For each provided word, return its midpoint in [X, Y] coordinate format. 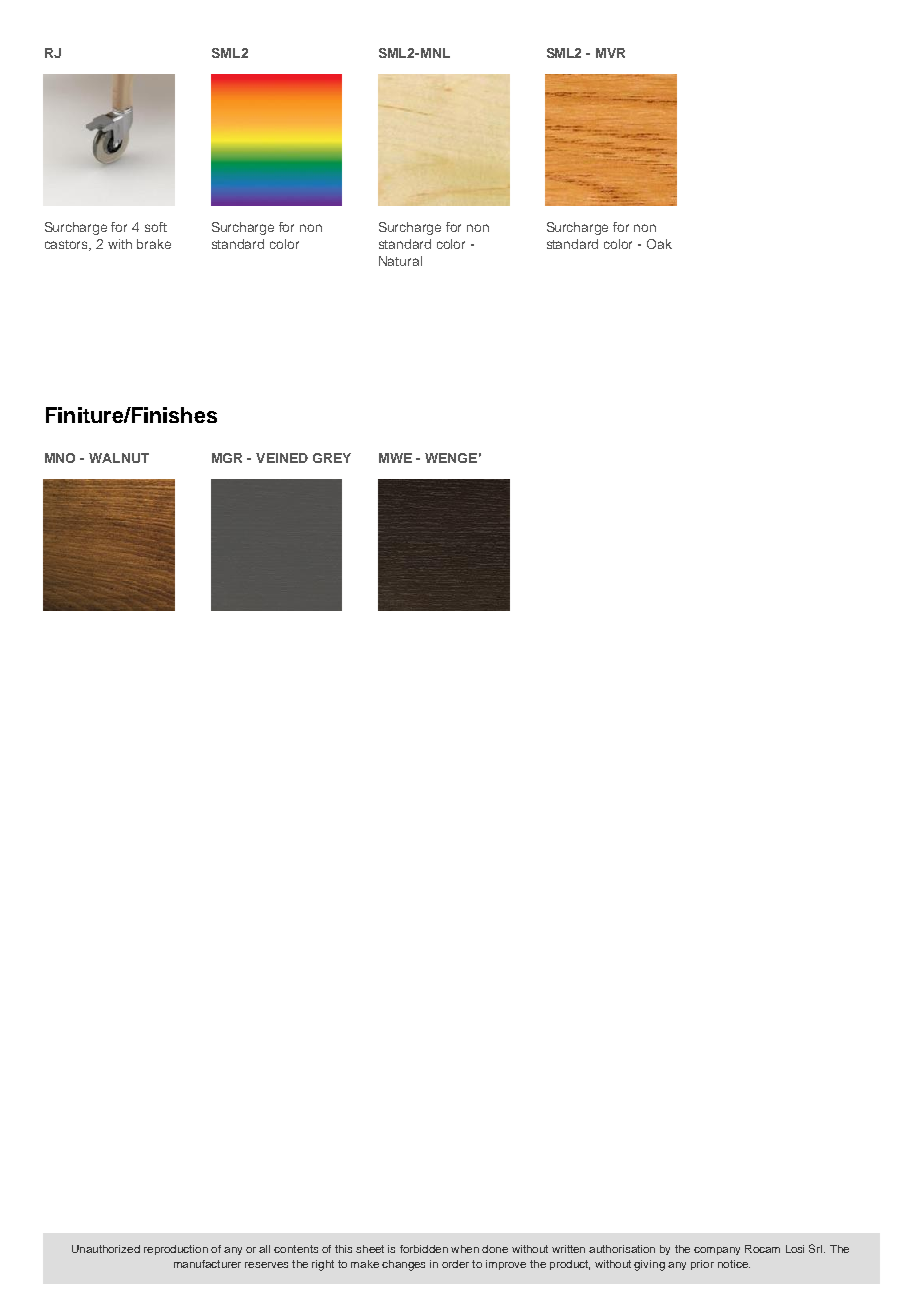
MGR [227, 458]
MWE [395, 458]
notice [734, 1264]
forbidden [424, 1249]
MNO [60, 458]
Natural [400, 261]
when [465, 1249]
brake [154, 244]
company [717, 1251]
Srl [817, 1248]
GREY [332, 458]
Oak [659, 244]
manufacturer [207, 1264]
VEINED [282, 458]
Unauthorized [106, 1249]
